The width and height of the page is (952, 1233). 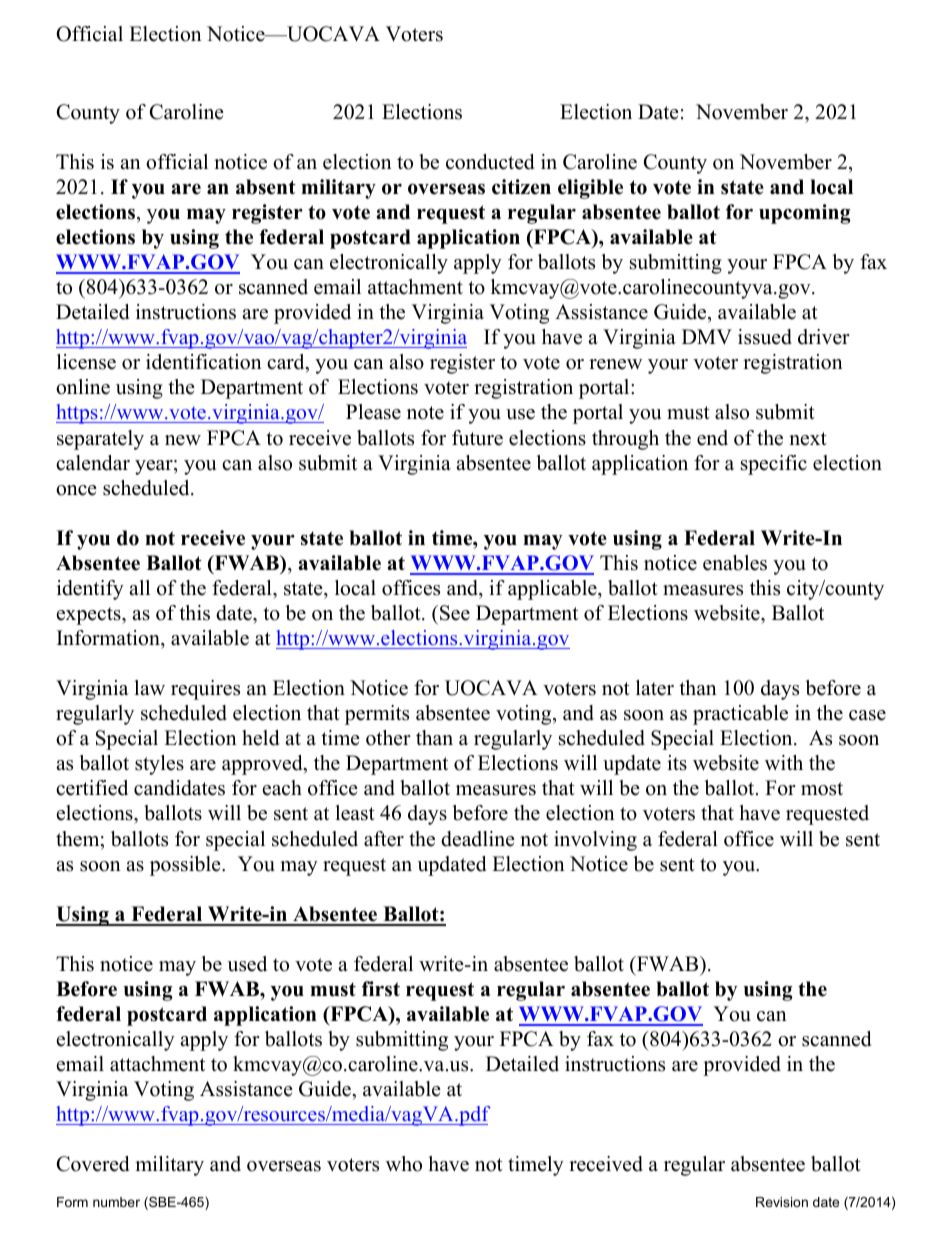 I want to click on identify, so click(x=90, y=590).
